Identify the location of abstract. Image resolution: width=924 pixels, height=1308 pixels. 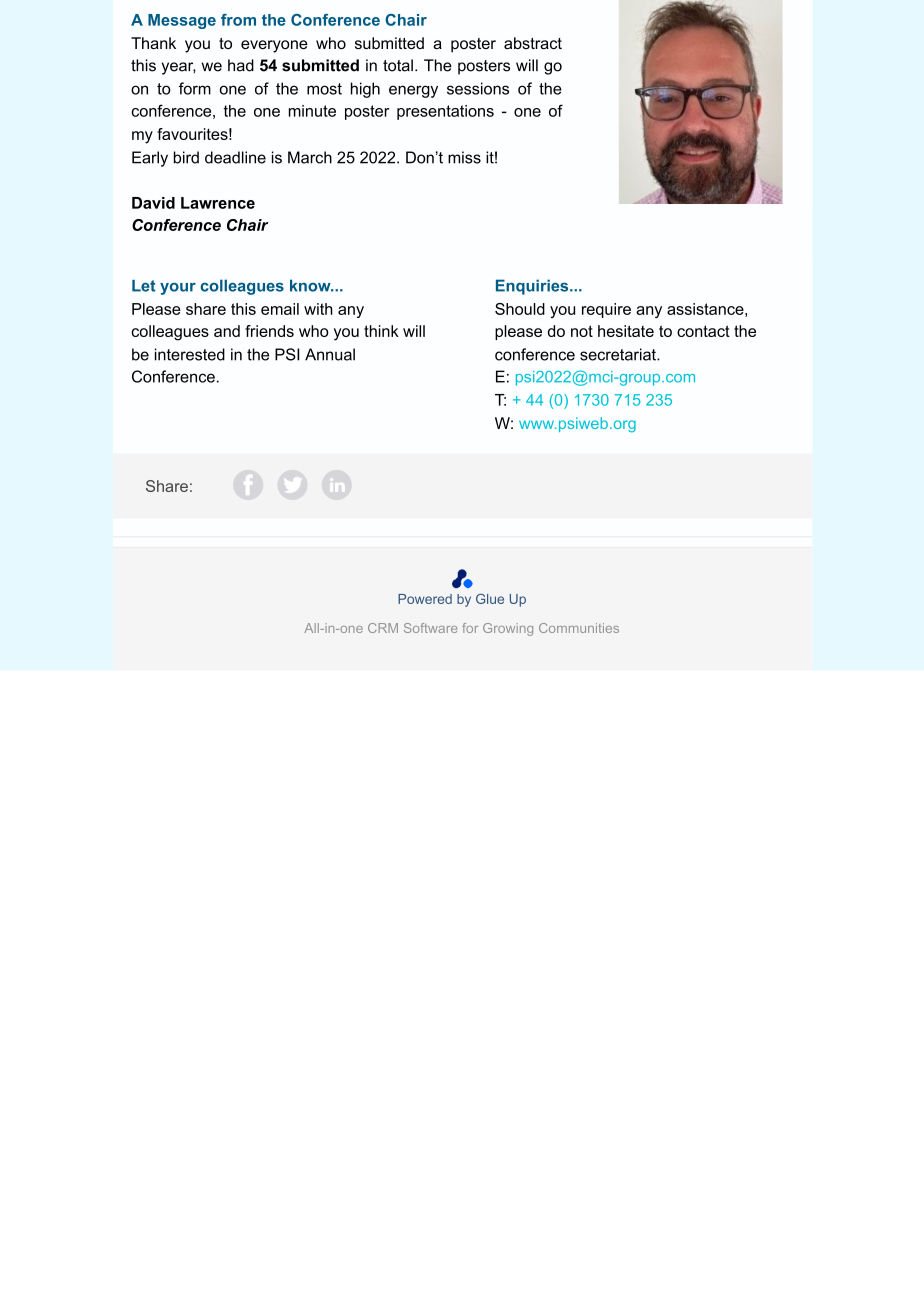
(533, 43).
